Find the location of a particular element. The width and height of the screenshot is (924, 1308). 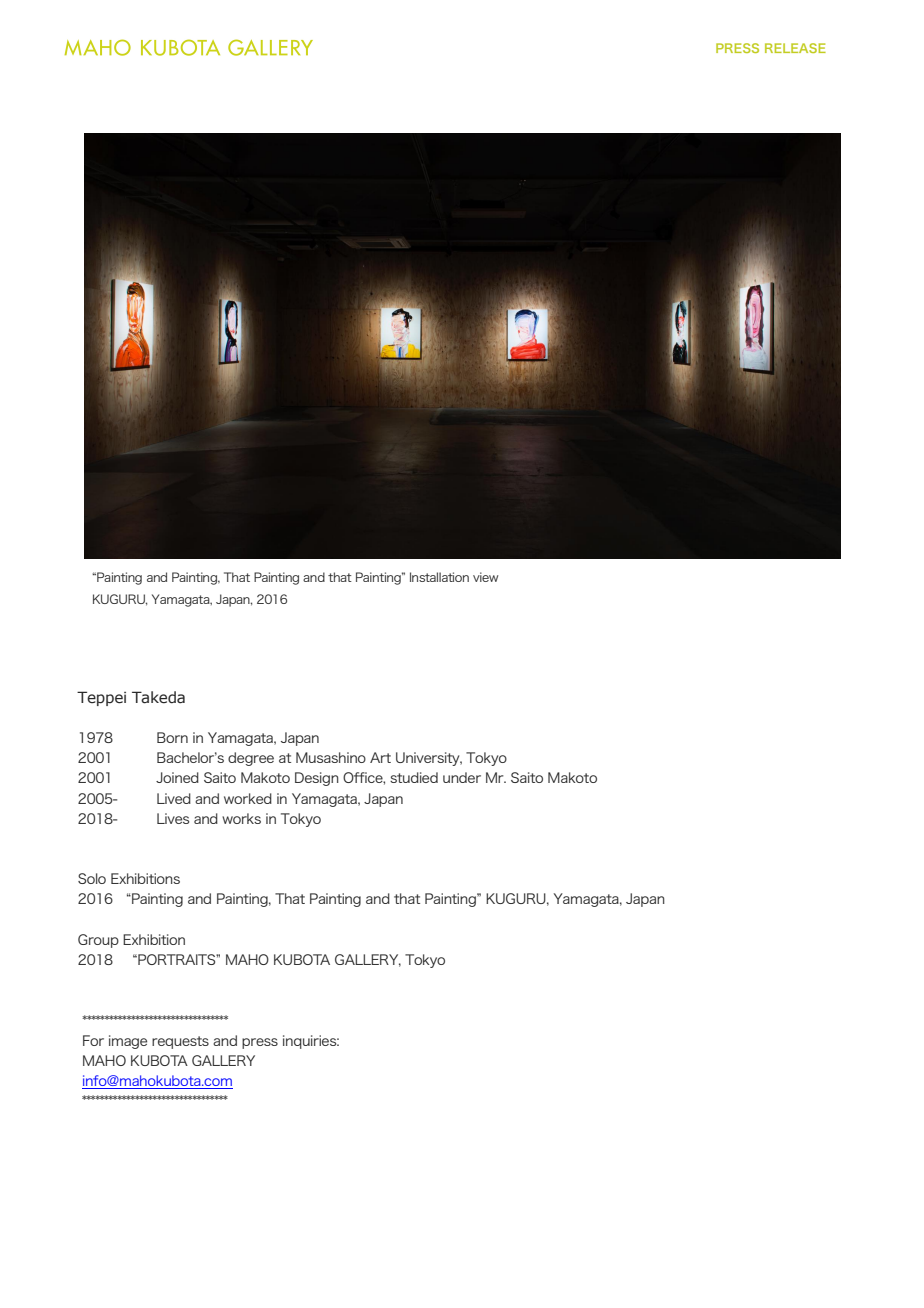

requests is located at coordinates (180, 1042).
